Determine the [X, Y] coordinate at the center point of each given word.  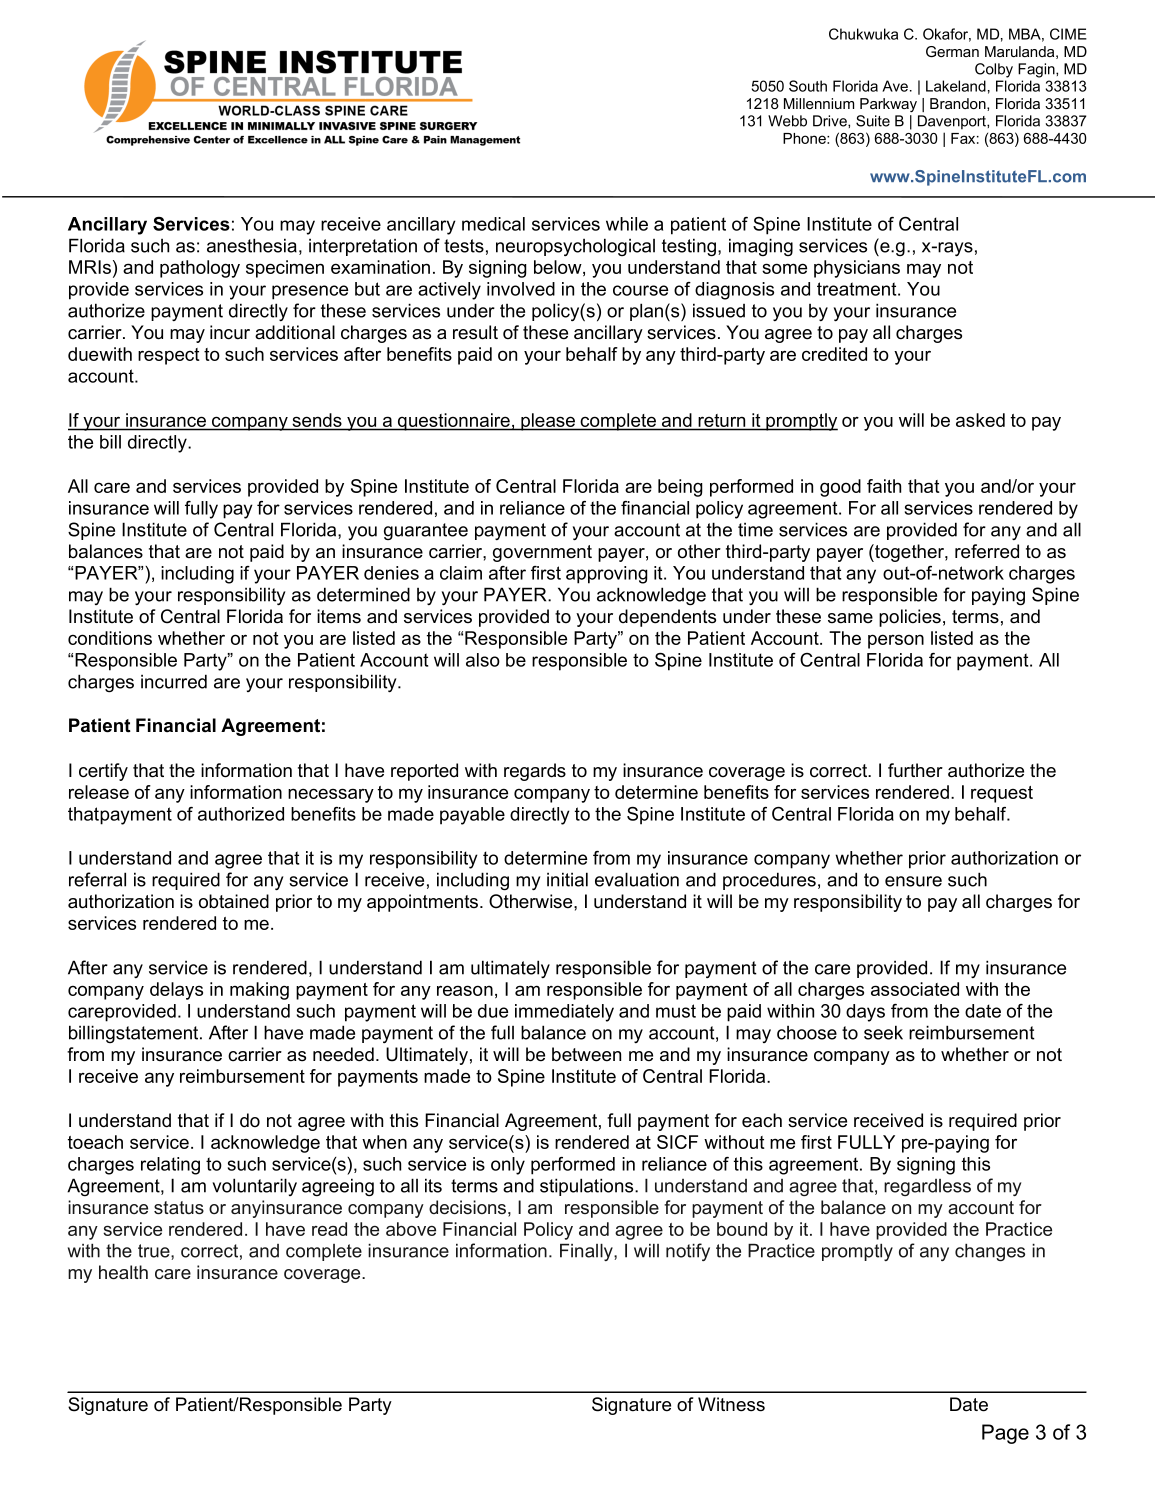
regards [535, 772]
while [627, 224]
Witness [731, 1404]
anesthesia [252, 245]
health [123, 1272]
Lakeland [956, 86]
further [915, 770]
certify [103, 772]
